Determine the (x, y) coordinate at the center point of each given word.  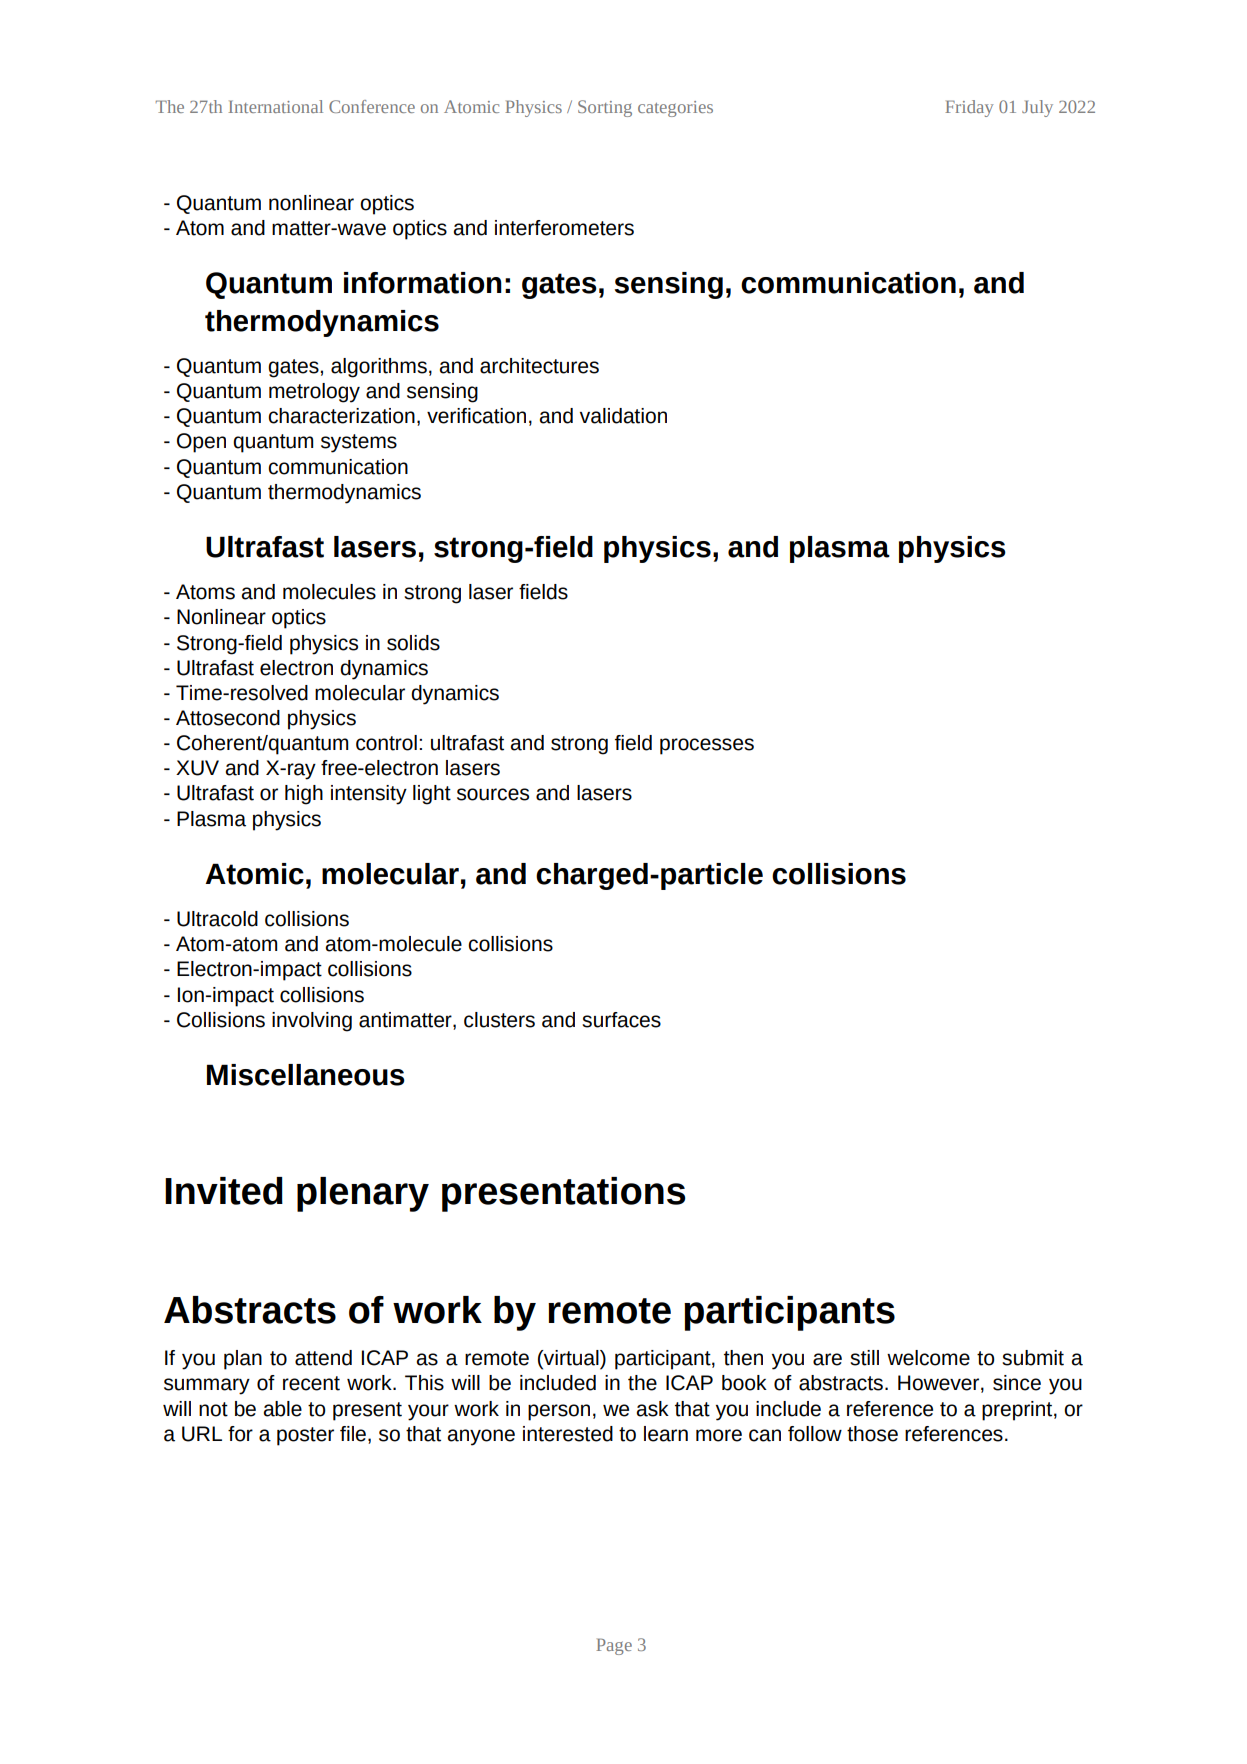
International (275, 106)
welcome (928, 1358)
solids (413, 643)
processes (707, 746)
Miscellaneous (306, 1075)
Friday (969, 108)
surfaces (621, 1020)
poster (305, 1436)
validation (623, 416)
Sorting (605, 108)
